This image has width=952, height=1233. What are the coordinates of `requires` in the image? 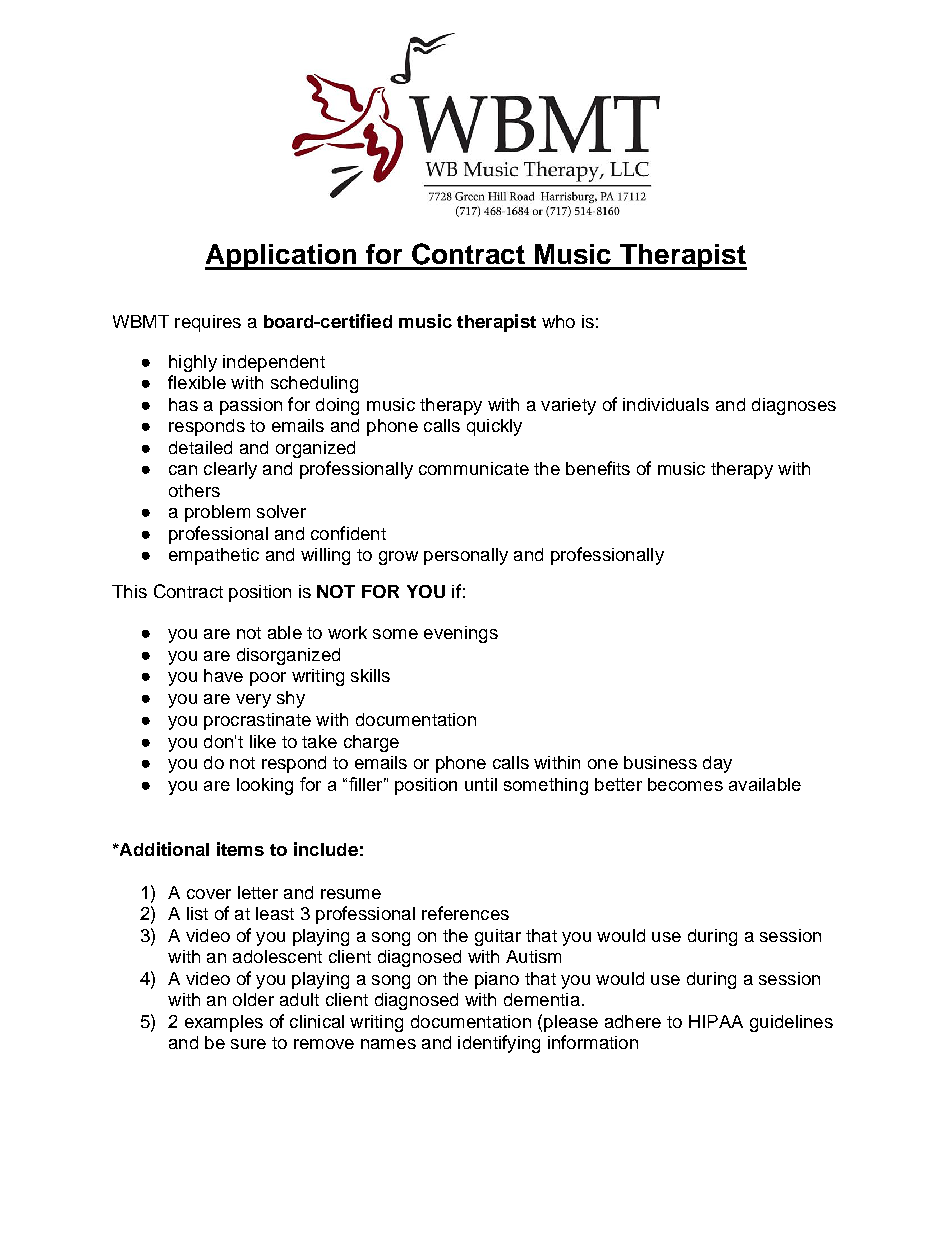 It's located at (208, 323).
